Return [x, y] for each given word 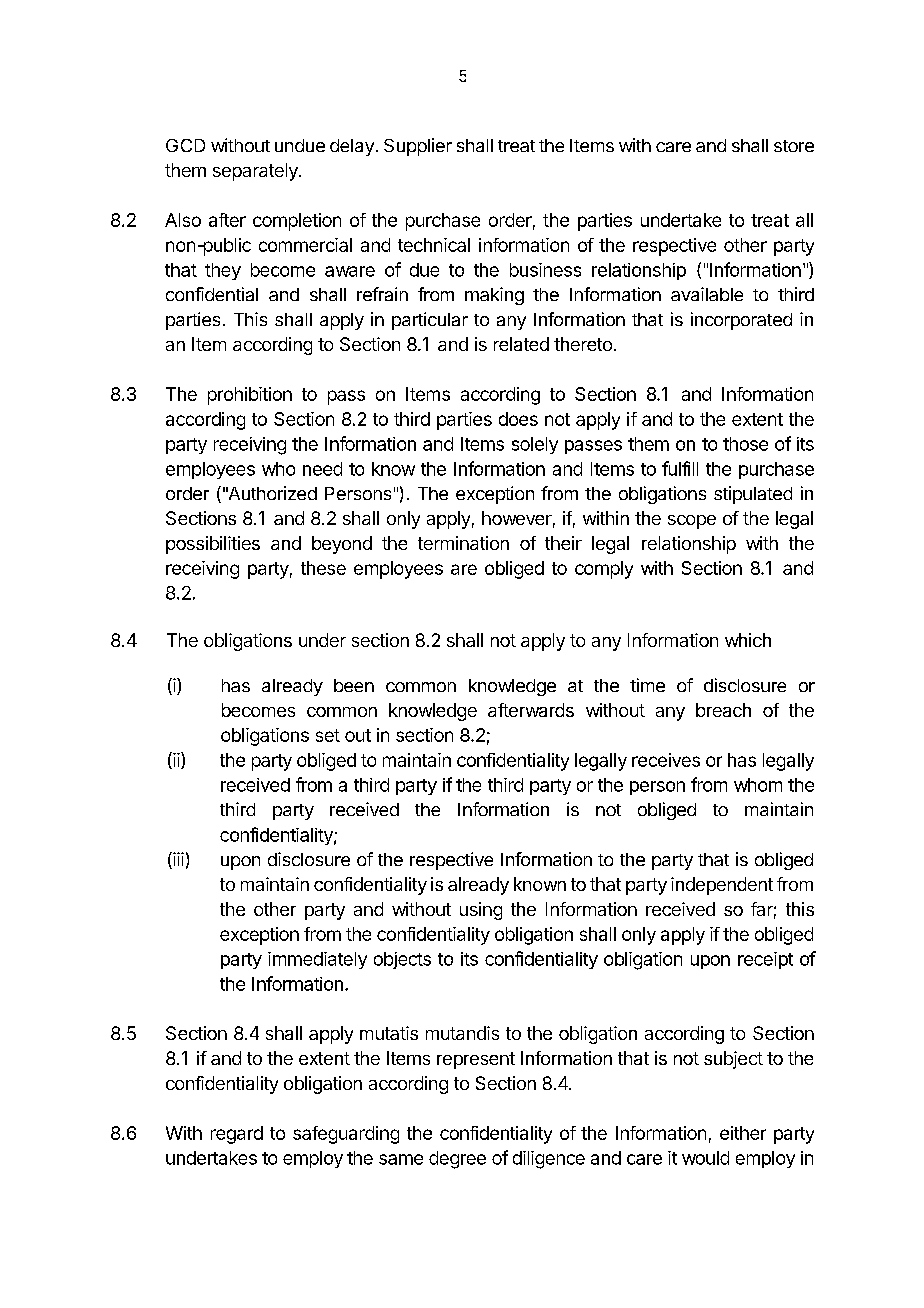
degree [457, 1160]
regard [237, 1135]
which [748, 640]
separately [256, 172]
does [518, 419]
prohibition [250, 396]
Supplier [418, 147]
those [745, 444]
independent [722, 886]
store [794, 146]
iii [177, 860]
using [481, 911]
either [743, 1133]
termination [463, 543]
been [354, 685]
